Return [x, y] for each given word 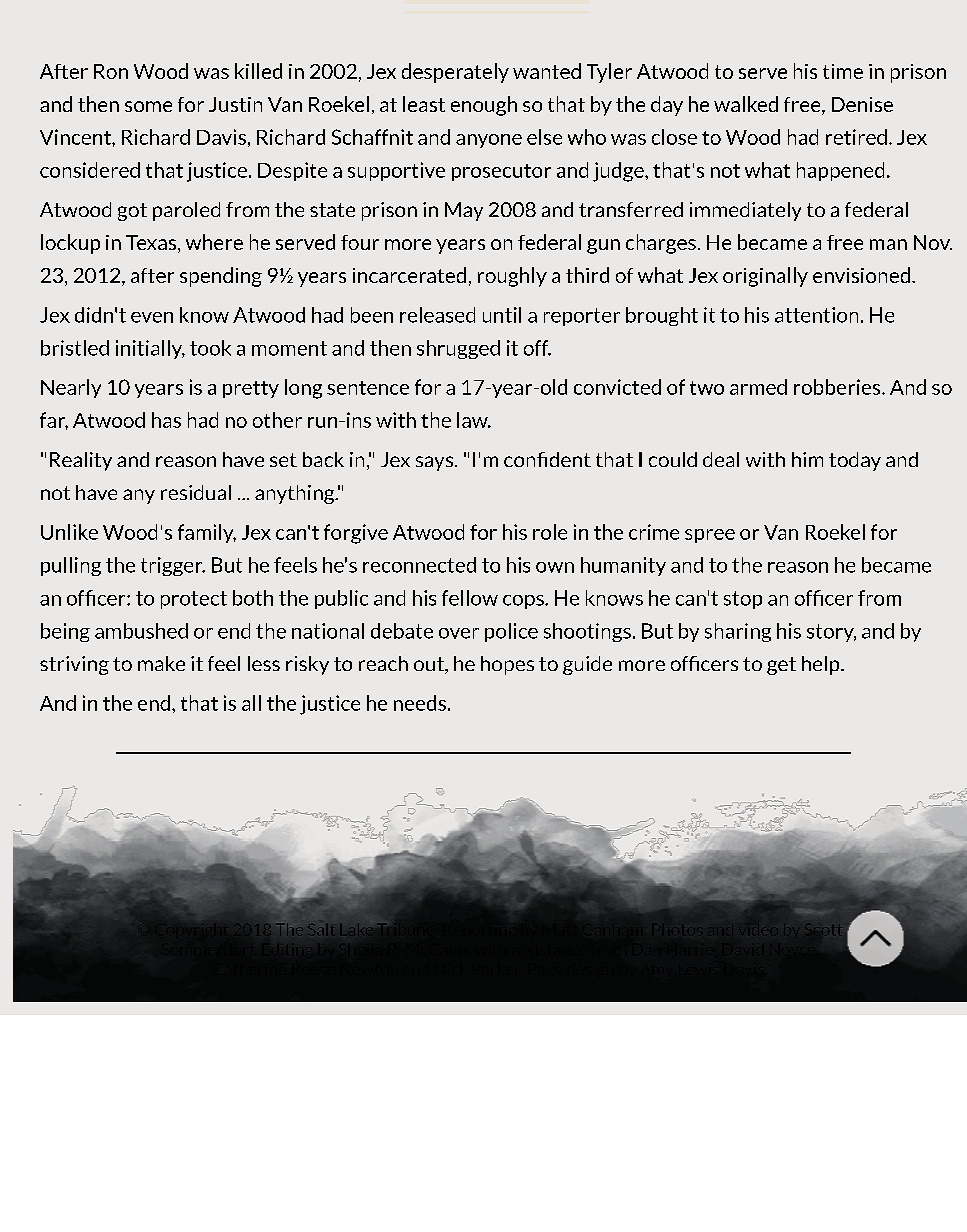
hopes [507, 665]
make [161, 663]
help [822, 665]
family [207, 533]
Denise [862, 104]
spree [710, 536]
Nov [933, 242]
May [464, 211]
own [555, 567]
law [473, 420]
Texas [152, 244]
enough [484, 106]
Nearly [71, 388]
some [148, 106]
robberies [838, 387]
